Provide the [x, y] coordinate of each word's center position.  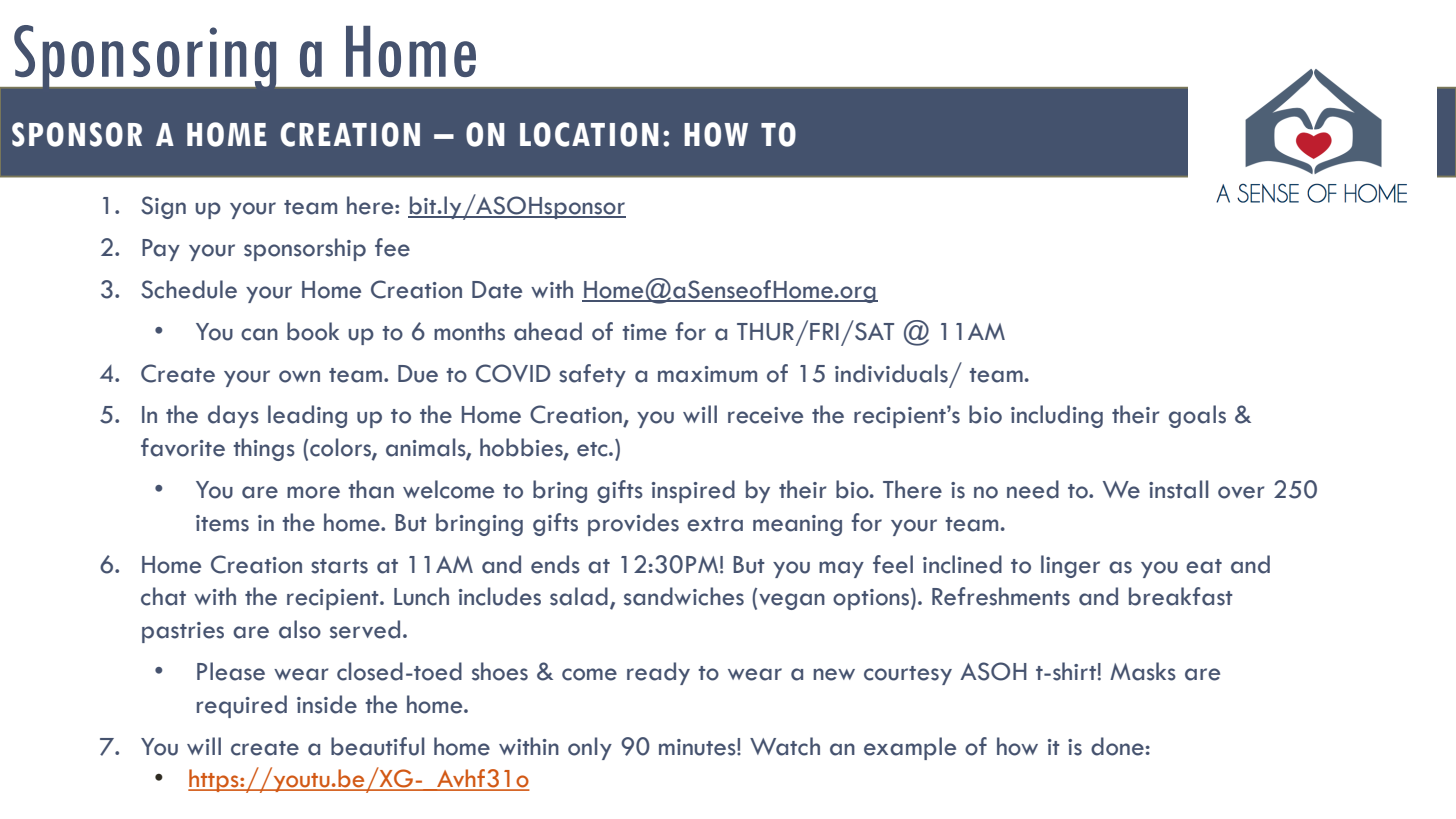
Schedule [189, 289]
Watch [785, 746]
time [644, 332]
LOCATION [589, 134]
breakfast [1181, 596]
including [1057, 416]
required [242, 706]
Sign [163, 207]
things [264, 449]
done [1117, 746]
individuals [891, 373]
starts [339, 566]
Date [497, 290]
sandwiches [684, 596]
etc [593, 449]
